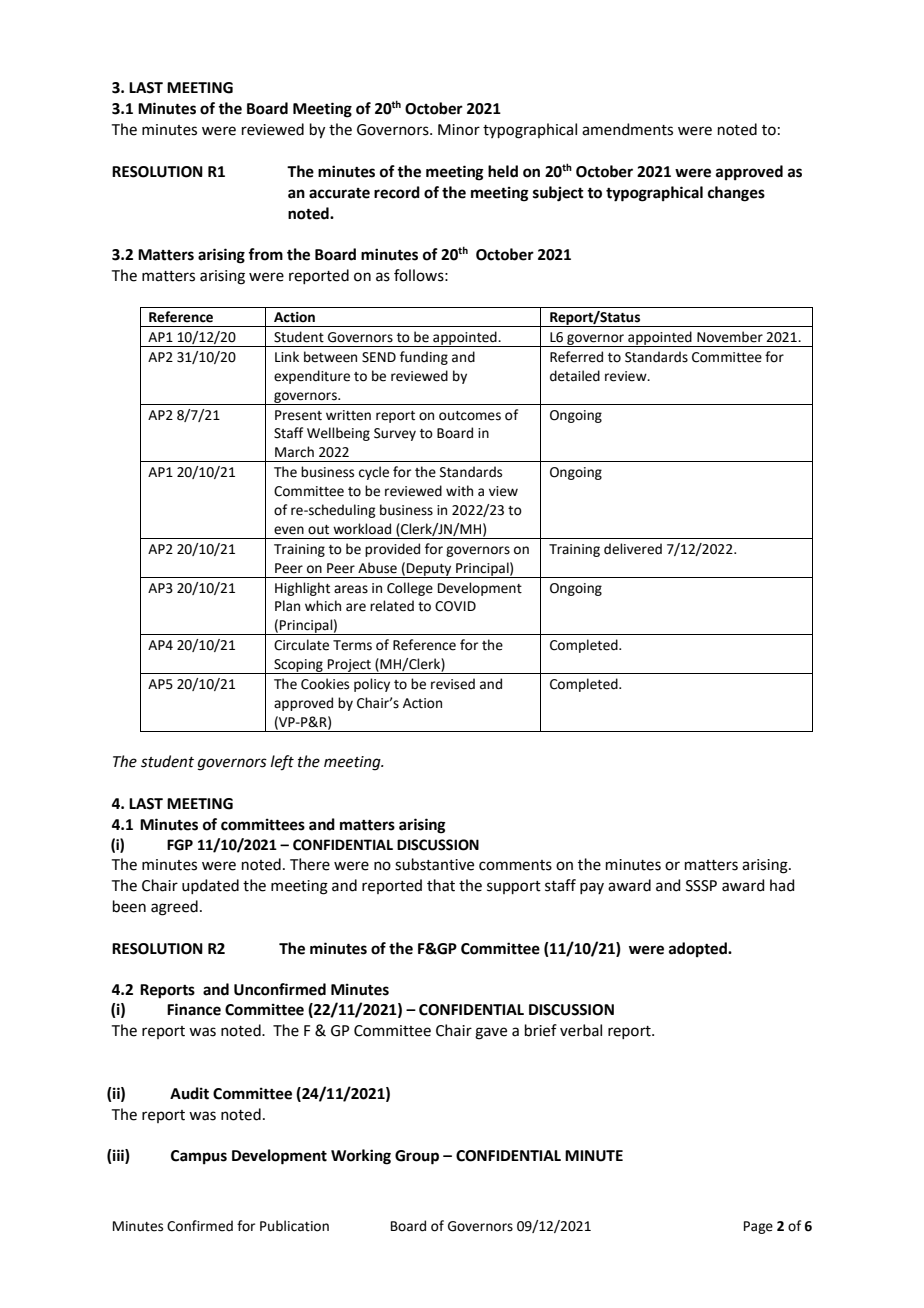 The image size is (924, 1308). Describe the element at coordinates (453, 684) in the page. I see `revised` at that location.
